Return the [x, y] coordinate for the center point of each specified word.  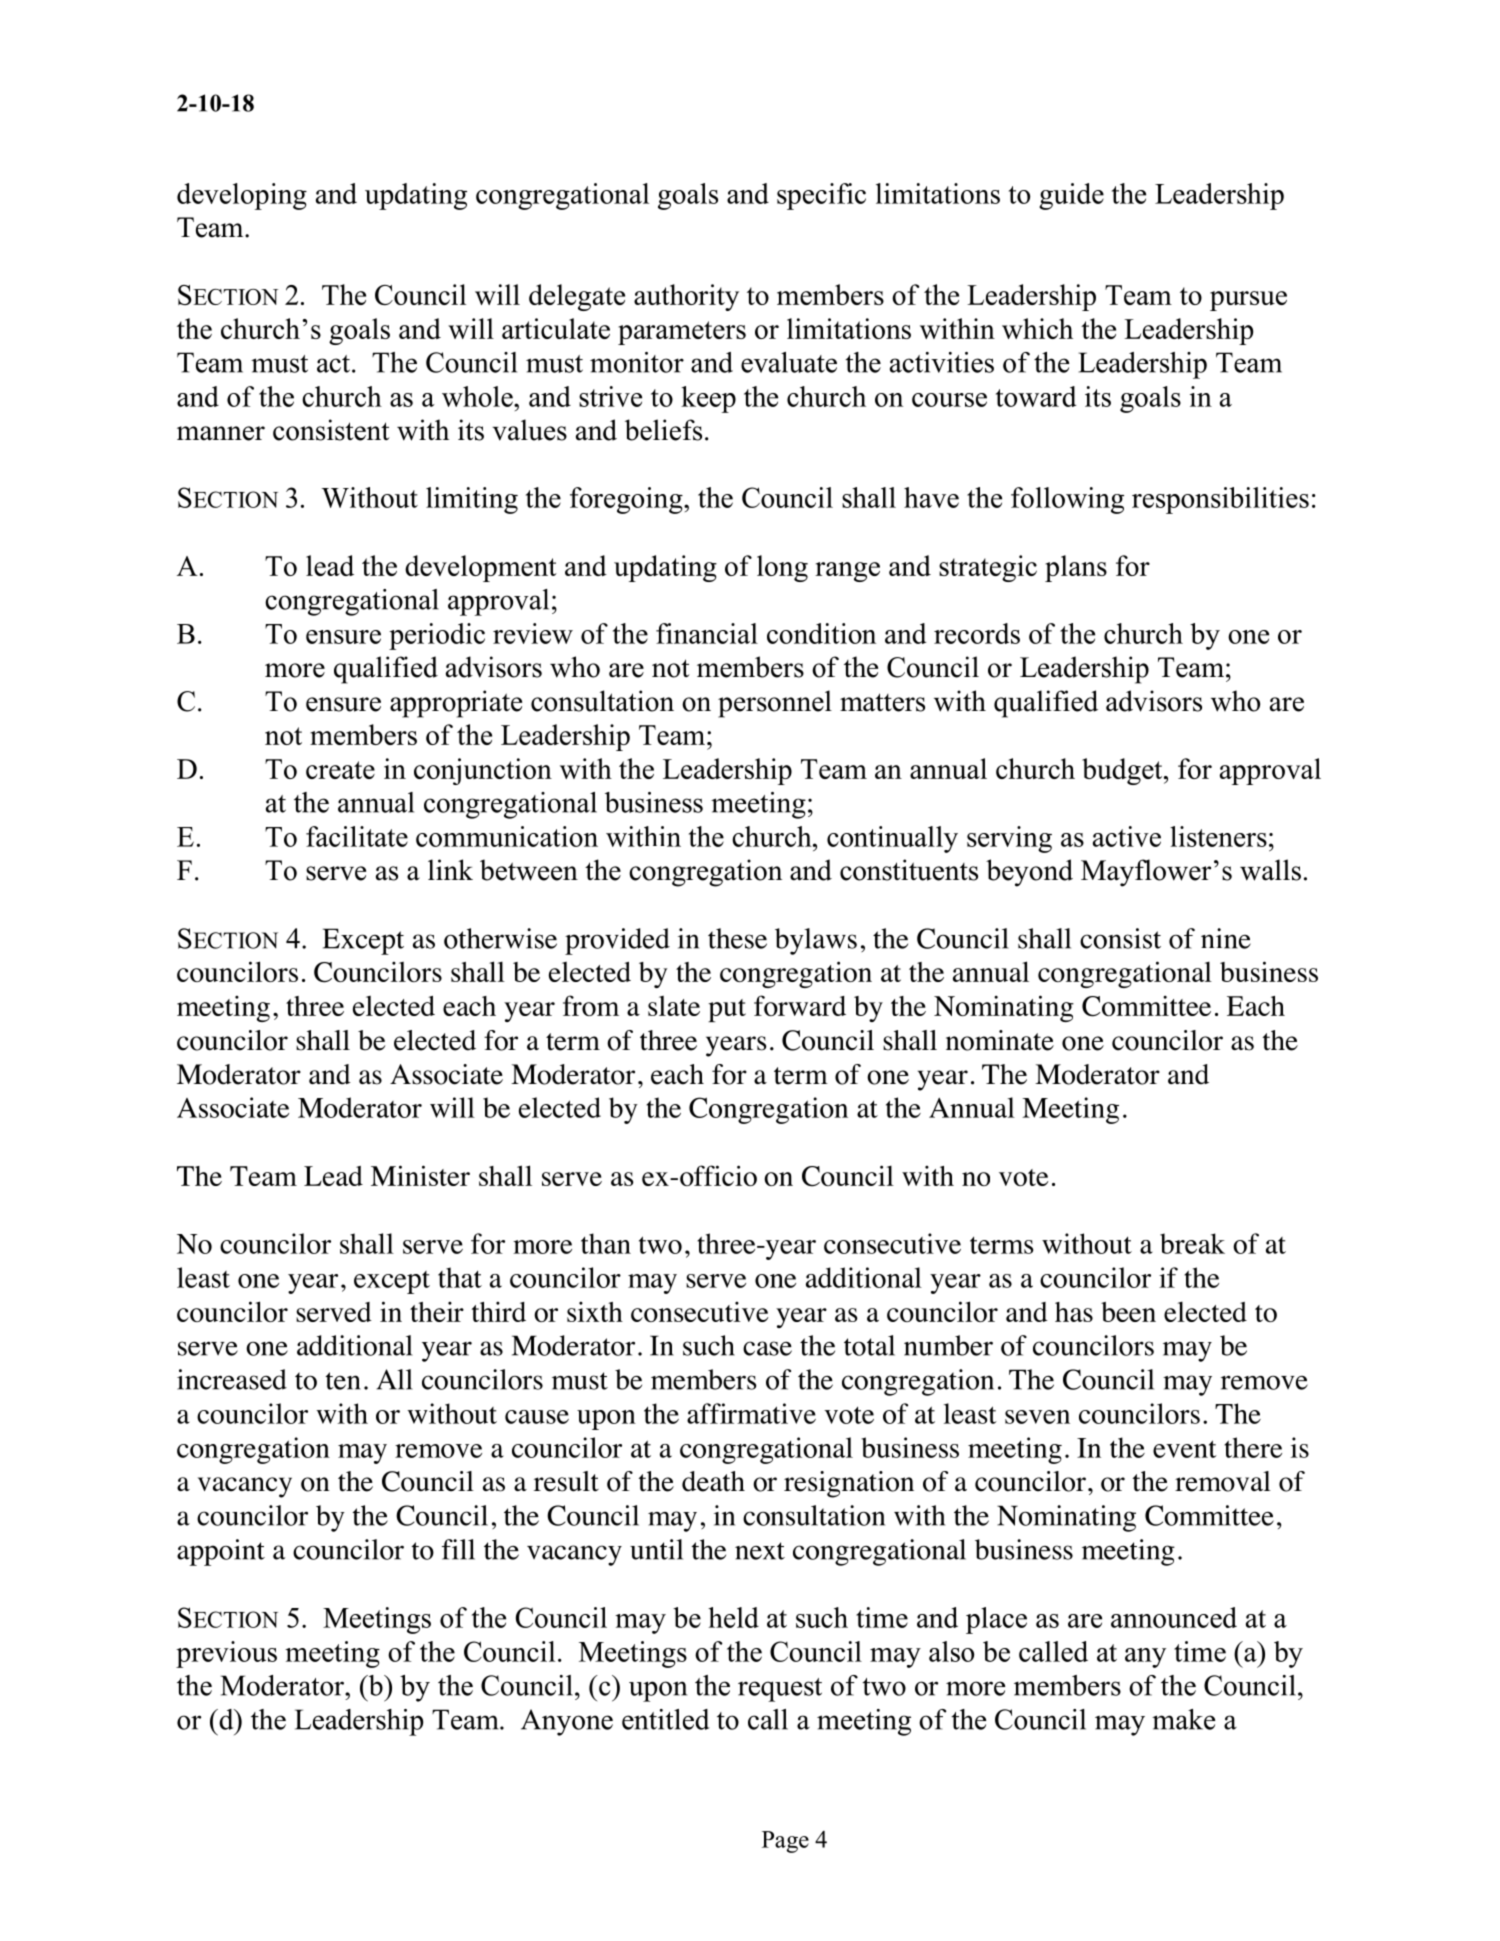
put [727, 1010]
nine [1226, 938]
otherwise [500, 938]
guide [1071, 196]
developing [242, 196]
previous [226, 1654]
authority [686, 297]
